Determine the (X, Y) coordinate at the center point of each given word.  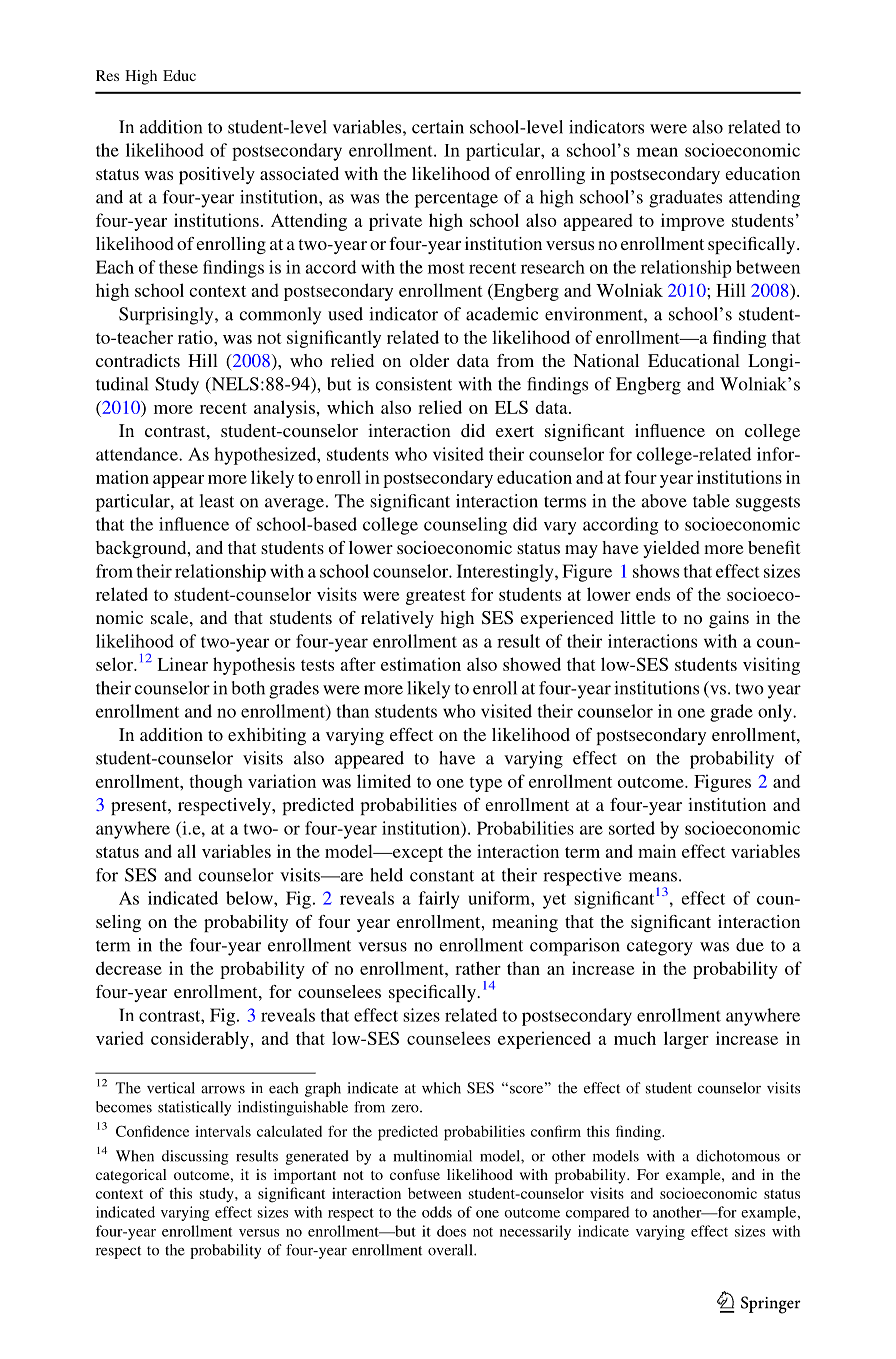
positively (217, 175)
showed (532, 664)
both (248, 688)
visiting (771, 666)
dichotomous (738, 1156)
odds (437, 1212)
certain (438, 127)
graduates (685, 199)
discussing (195, 1157)
